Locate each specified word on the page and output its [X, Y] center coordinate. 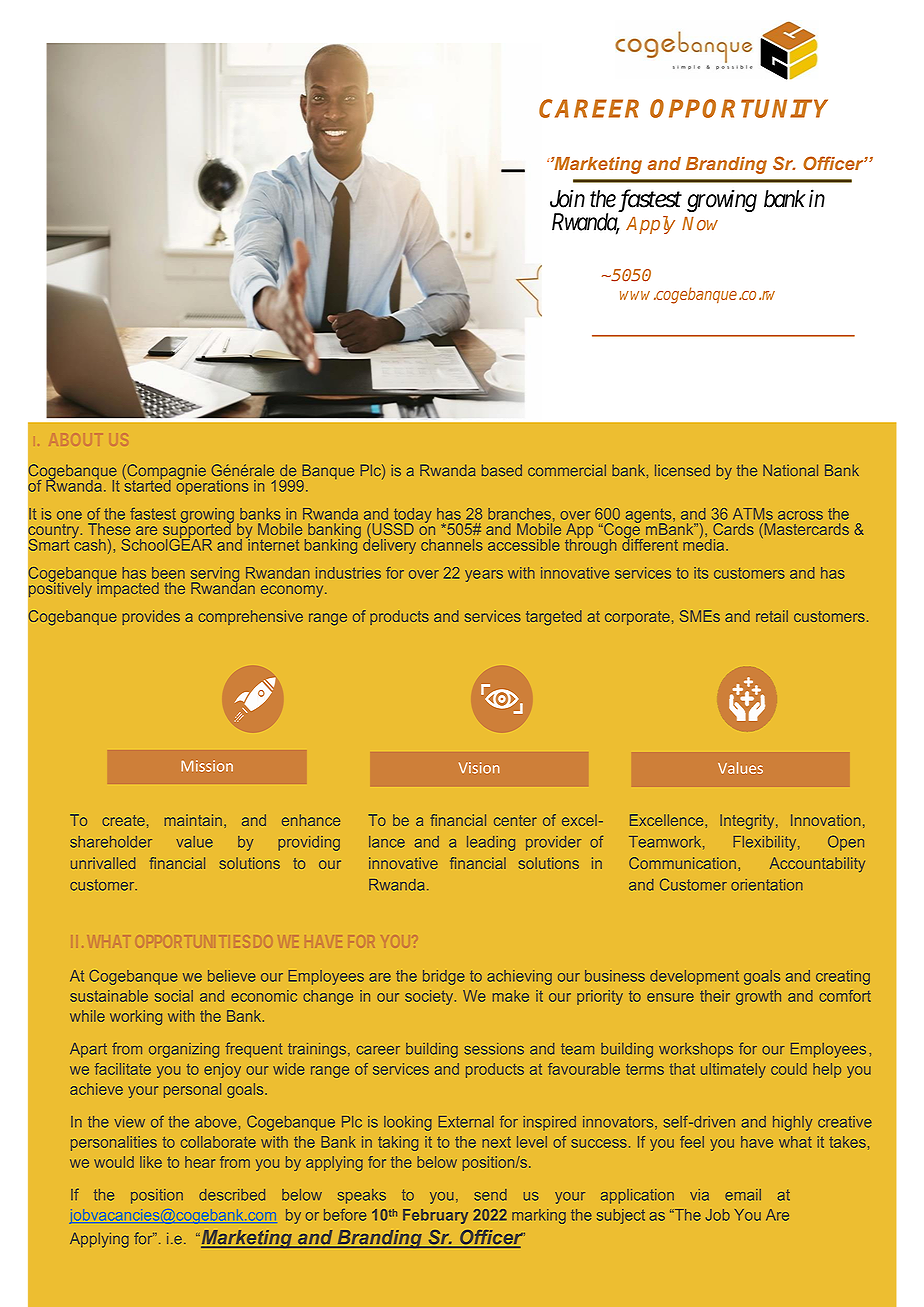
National [790, 470]
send [490, 1195]
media [705, 543]
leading [491, 843]
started [147, 484]
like [151, 1162]
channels [452, 545]
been [168, 573]
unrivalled [103, 863]
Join [567, 198]
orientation [767, 885]
